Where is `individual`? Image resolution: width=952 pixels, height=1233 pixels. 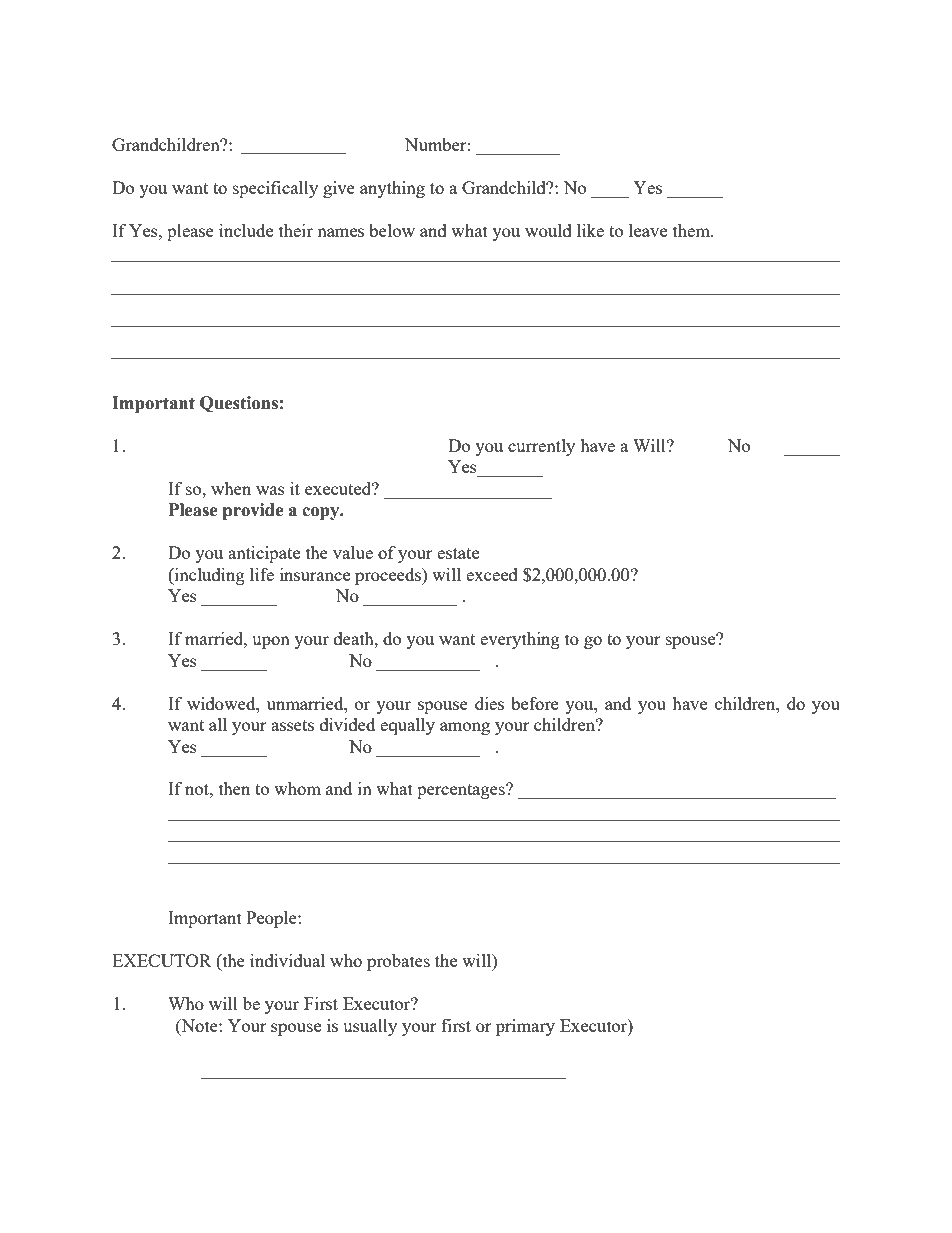
individual is located at coordinates (287, 960).
